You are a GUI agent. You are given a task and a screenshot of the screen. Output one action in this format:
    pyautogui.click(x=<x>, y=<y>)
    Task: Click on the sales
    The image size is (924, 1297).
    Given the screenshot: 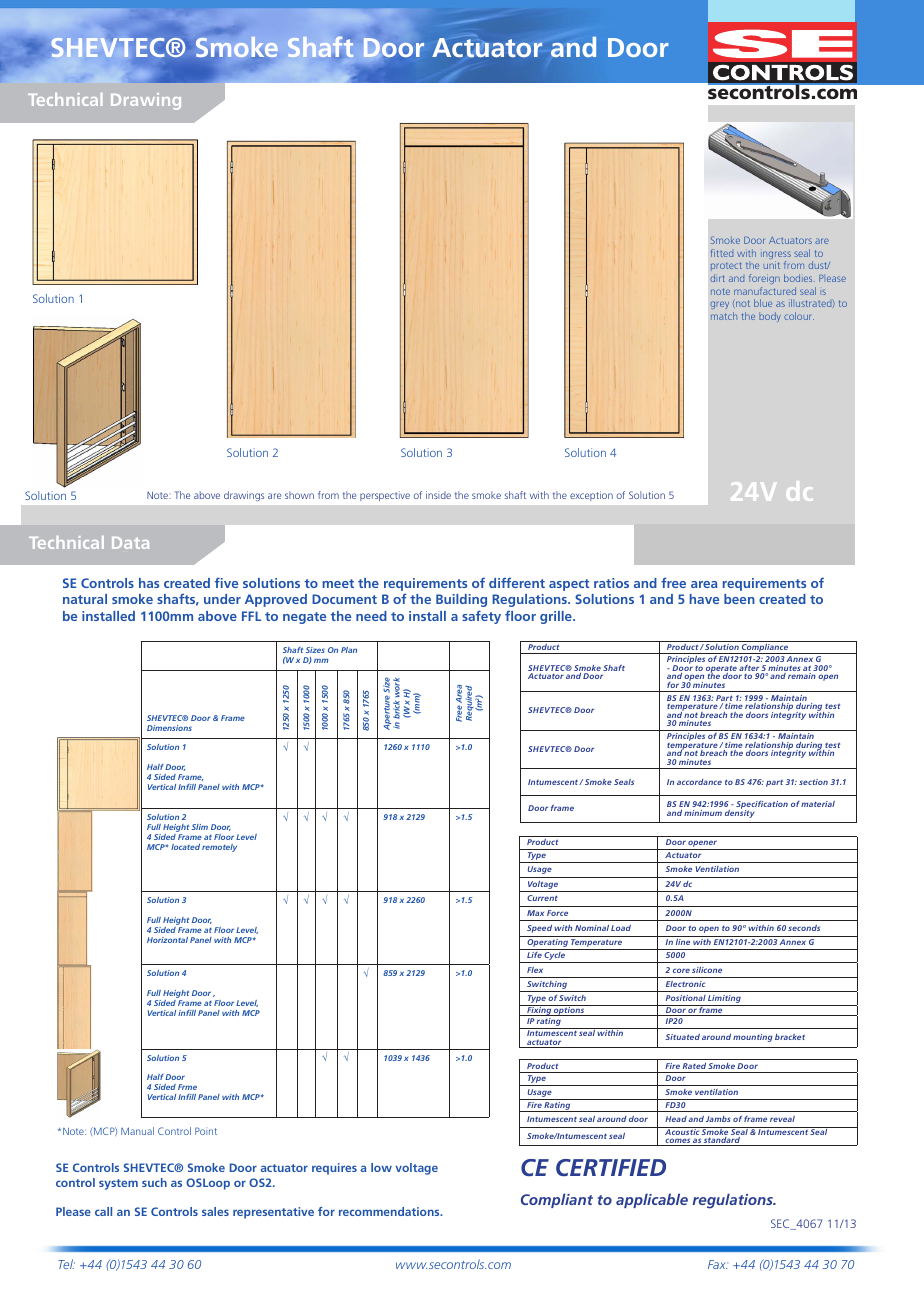 What is the action you would take?
    pyautogui.click(x=215, y=1211)
